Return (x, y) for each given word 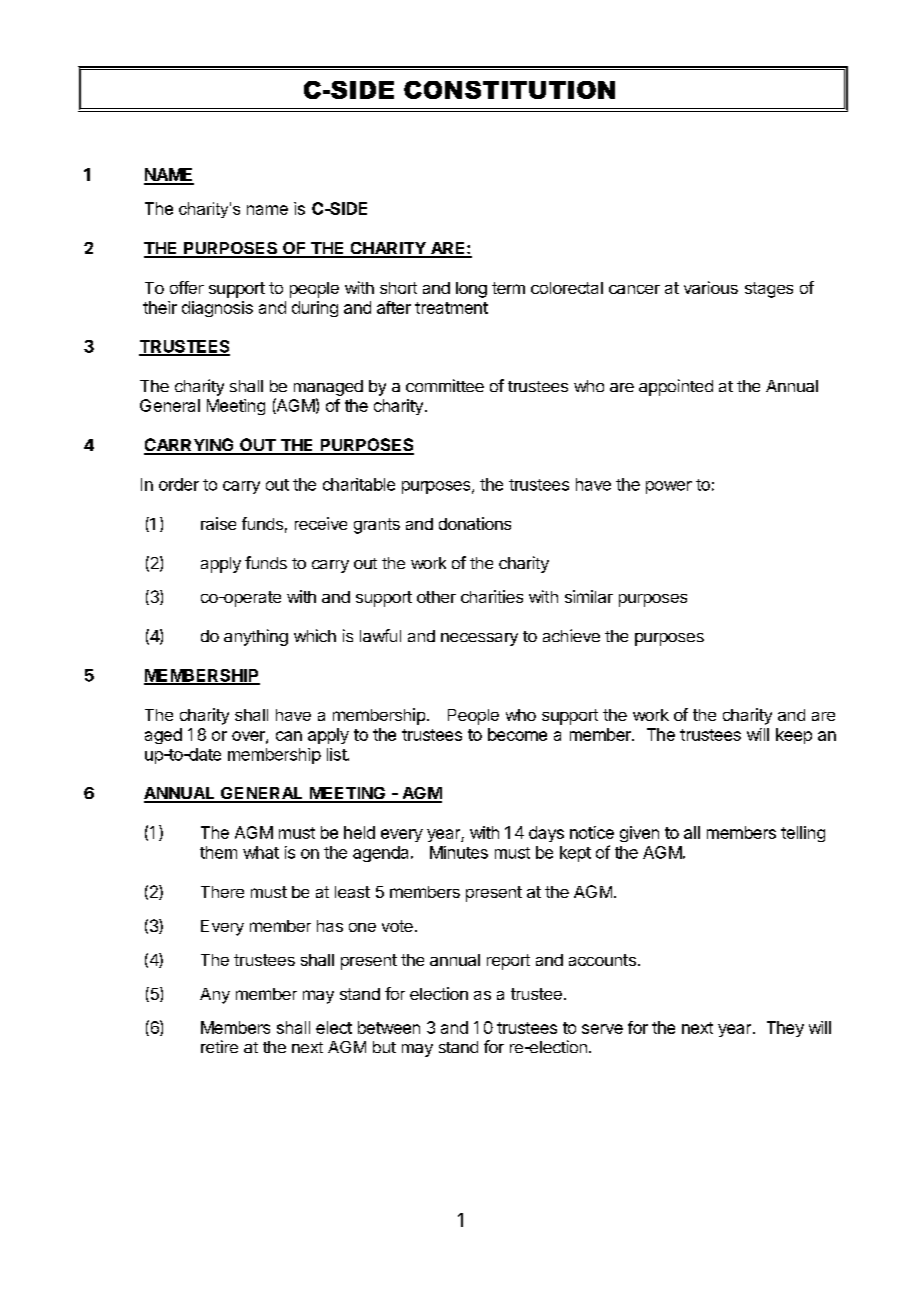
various (711, 287)
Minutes (459, 852)
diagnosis (217, 309)
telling (803, 834)
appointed (676, 387)
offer (187, 287)
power (669, 487)
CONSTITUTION (509, 90)
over (249, 737)
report (508, 962)
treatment (451, 308)
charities (492, 596)
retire (219, 1046)
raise (218, 523)
